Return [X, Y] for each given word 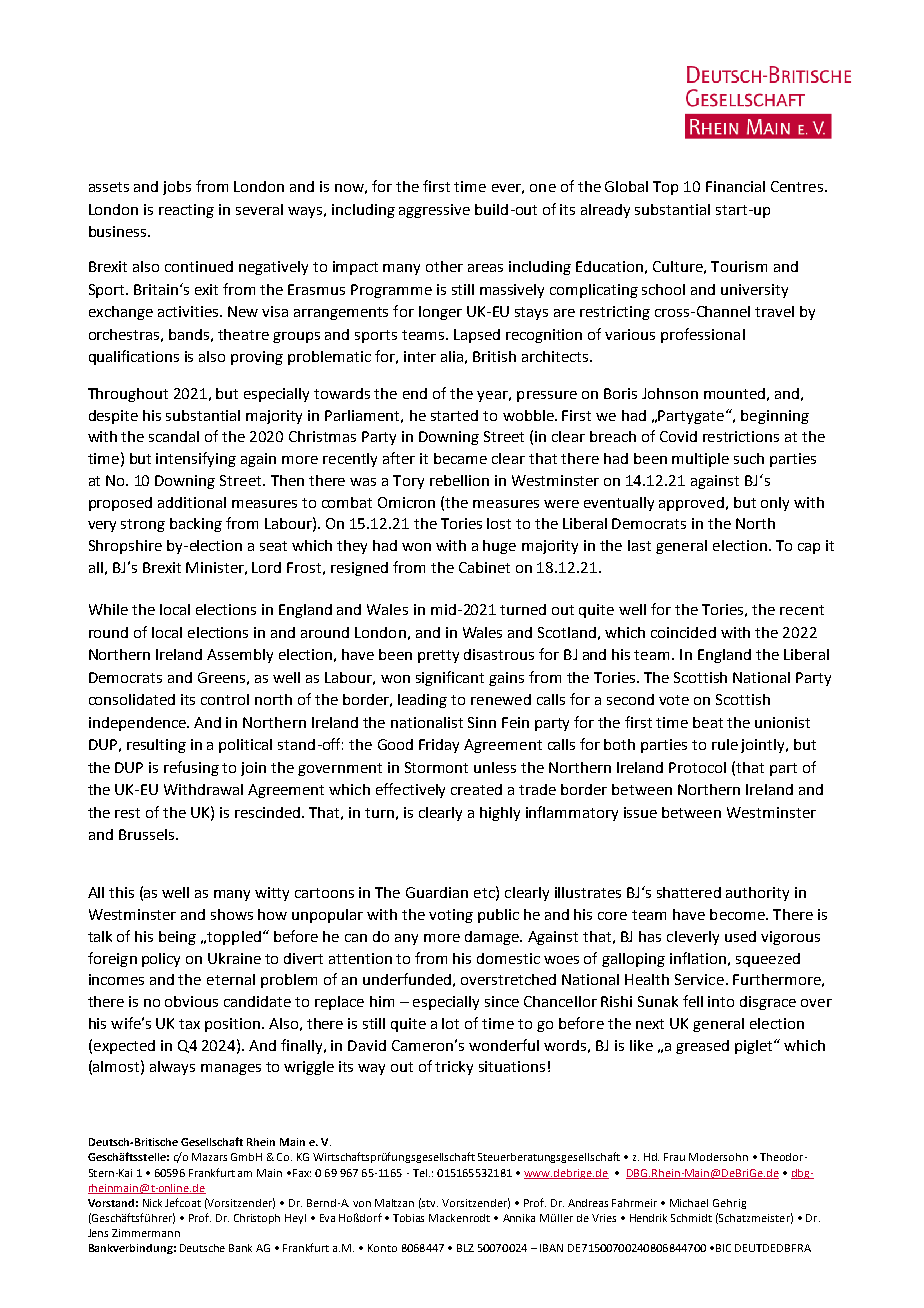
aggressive [434, 211]
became [460, 458]
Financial [735, 186]
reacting [186, 211]
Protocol [697, 767]
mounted [734, 393]
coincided [683, 632]
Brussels [146, 834]
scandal [174, 436]
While [108, 609]
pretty [438, 656]
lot [450, 1023]
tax [189, 1024]
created [476, 789]
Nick [152, 1203]
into [721, 1001]
